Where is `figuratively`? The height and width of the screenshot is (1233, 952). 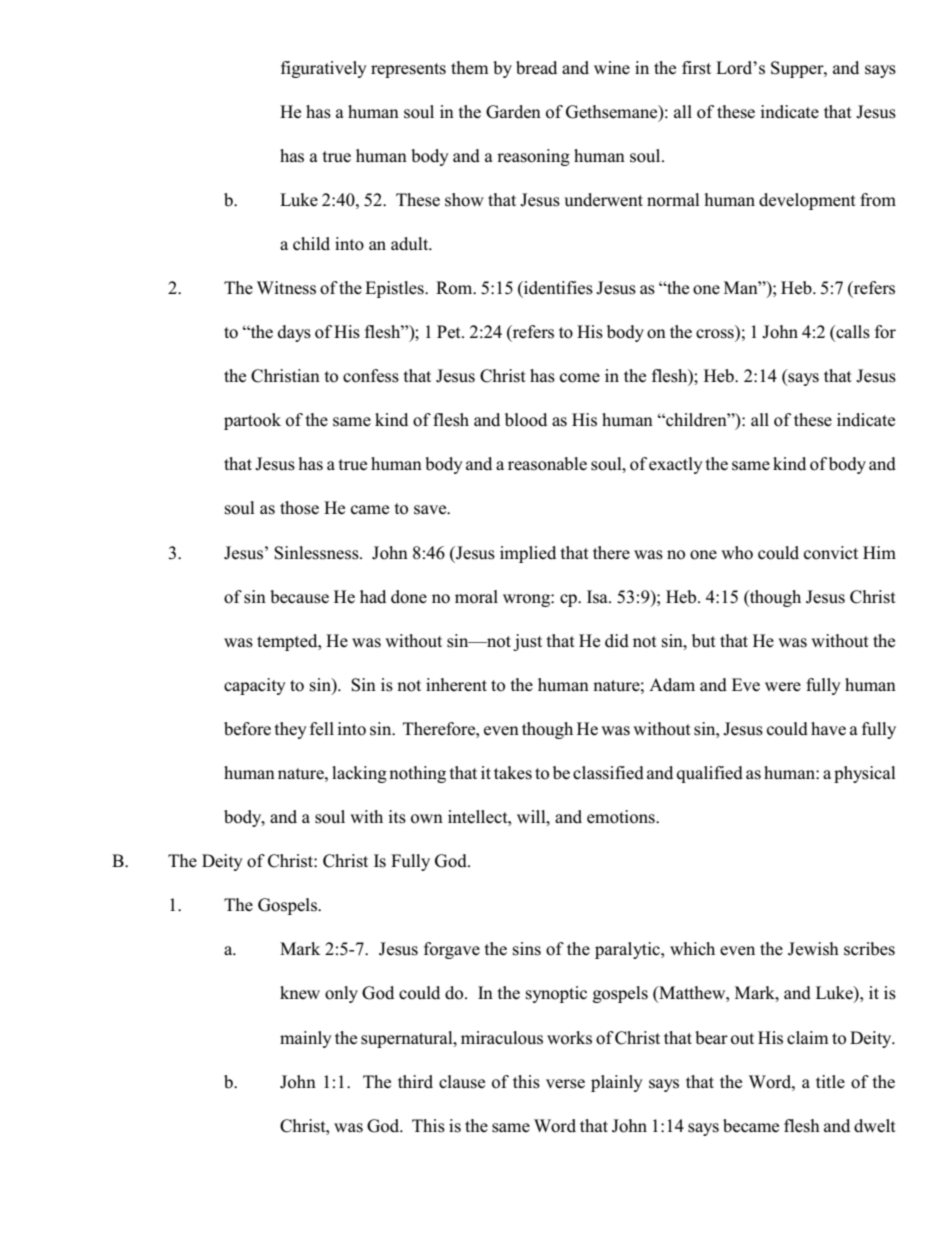 figuratively is located at coordinates (324, 69).
